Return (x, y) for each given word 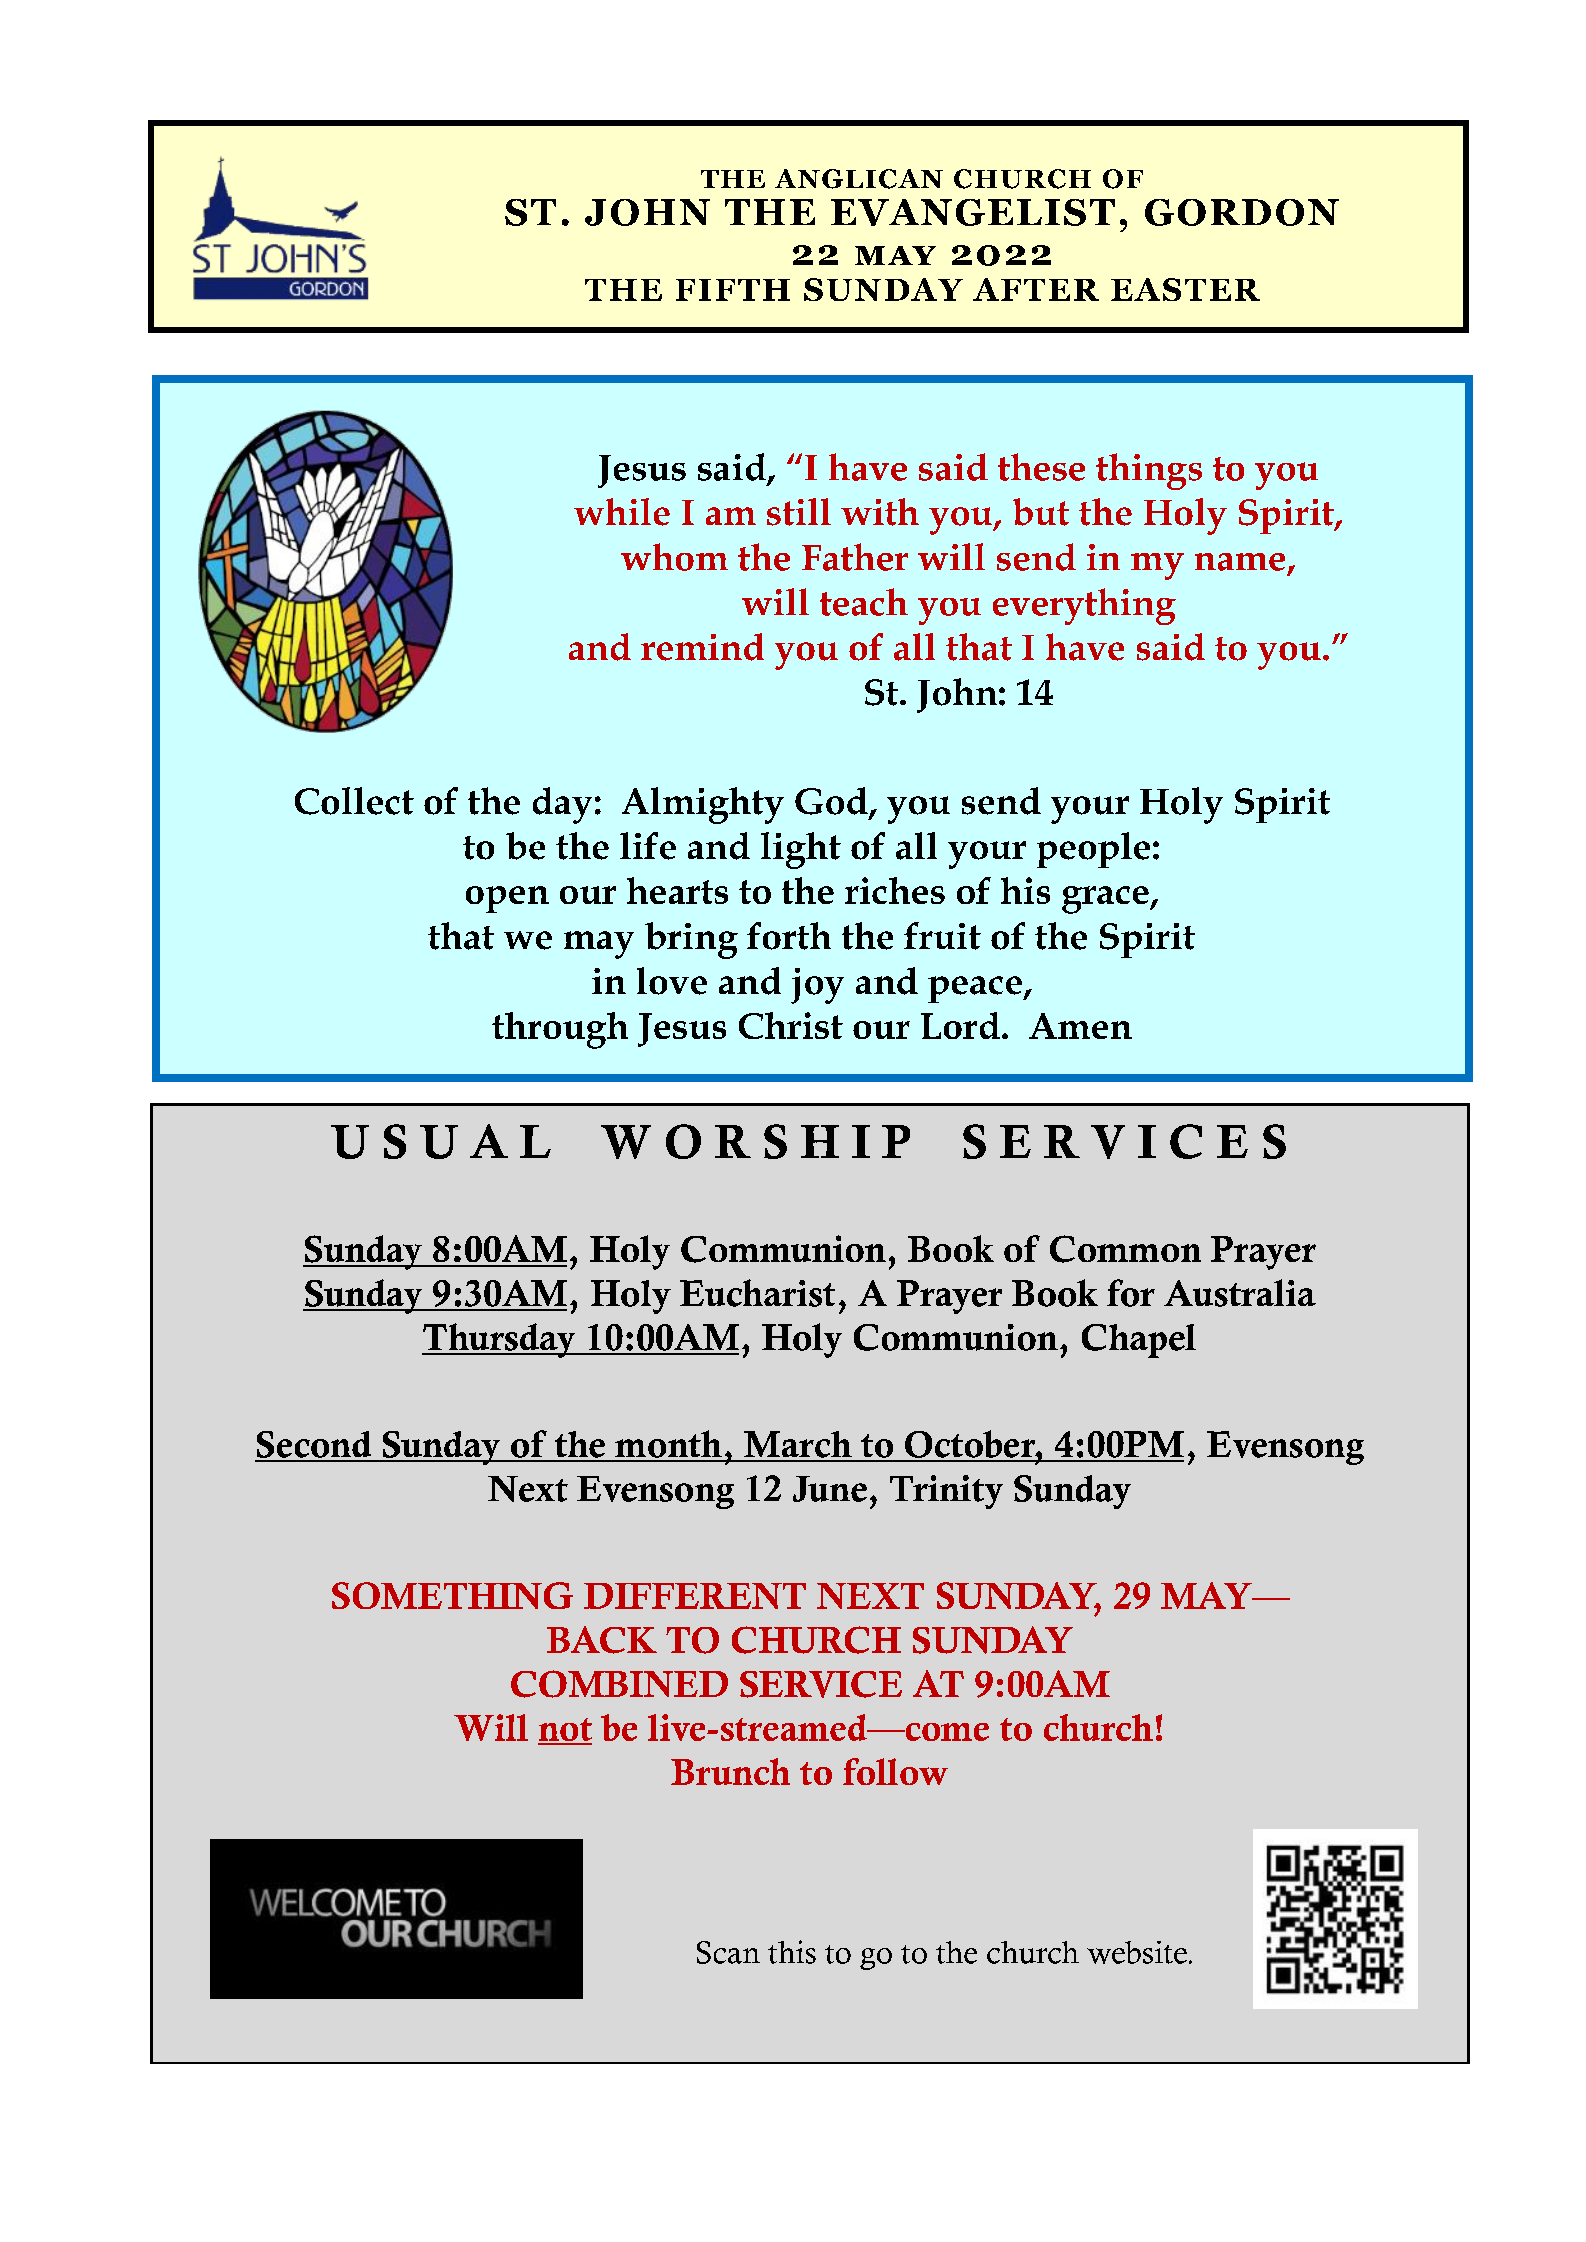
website (1137, 1952)
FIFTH (733, 290)
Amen (1080, 1026)
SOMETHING (452, 1595)
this (792, 1952)
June (830, 1489)
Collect (354, 801)
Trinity (946, 1492)
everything (1084, 606)
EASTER (1185, 289)
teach (864, 602)
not (565, 1731)
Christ (791, 1025)
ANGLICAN (859, 179)
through (560, 1030)
